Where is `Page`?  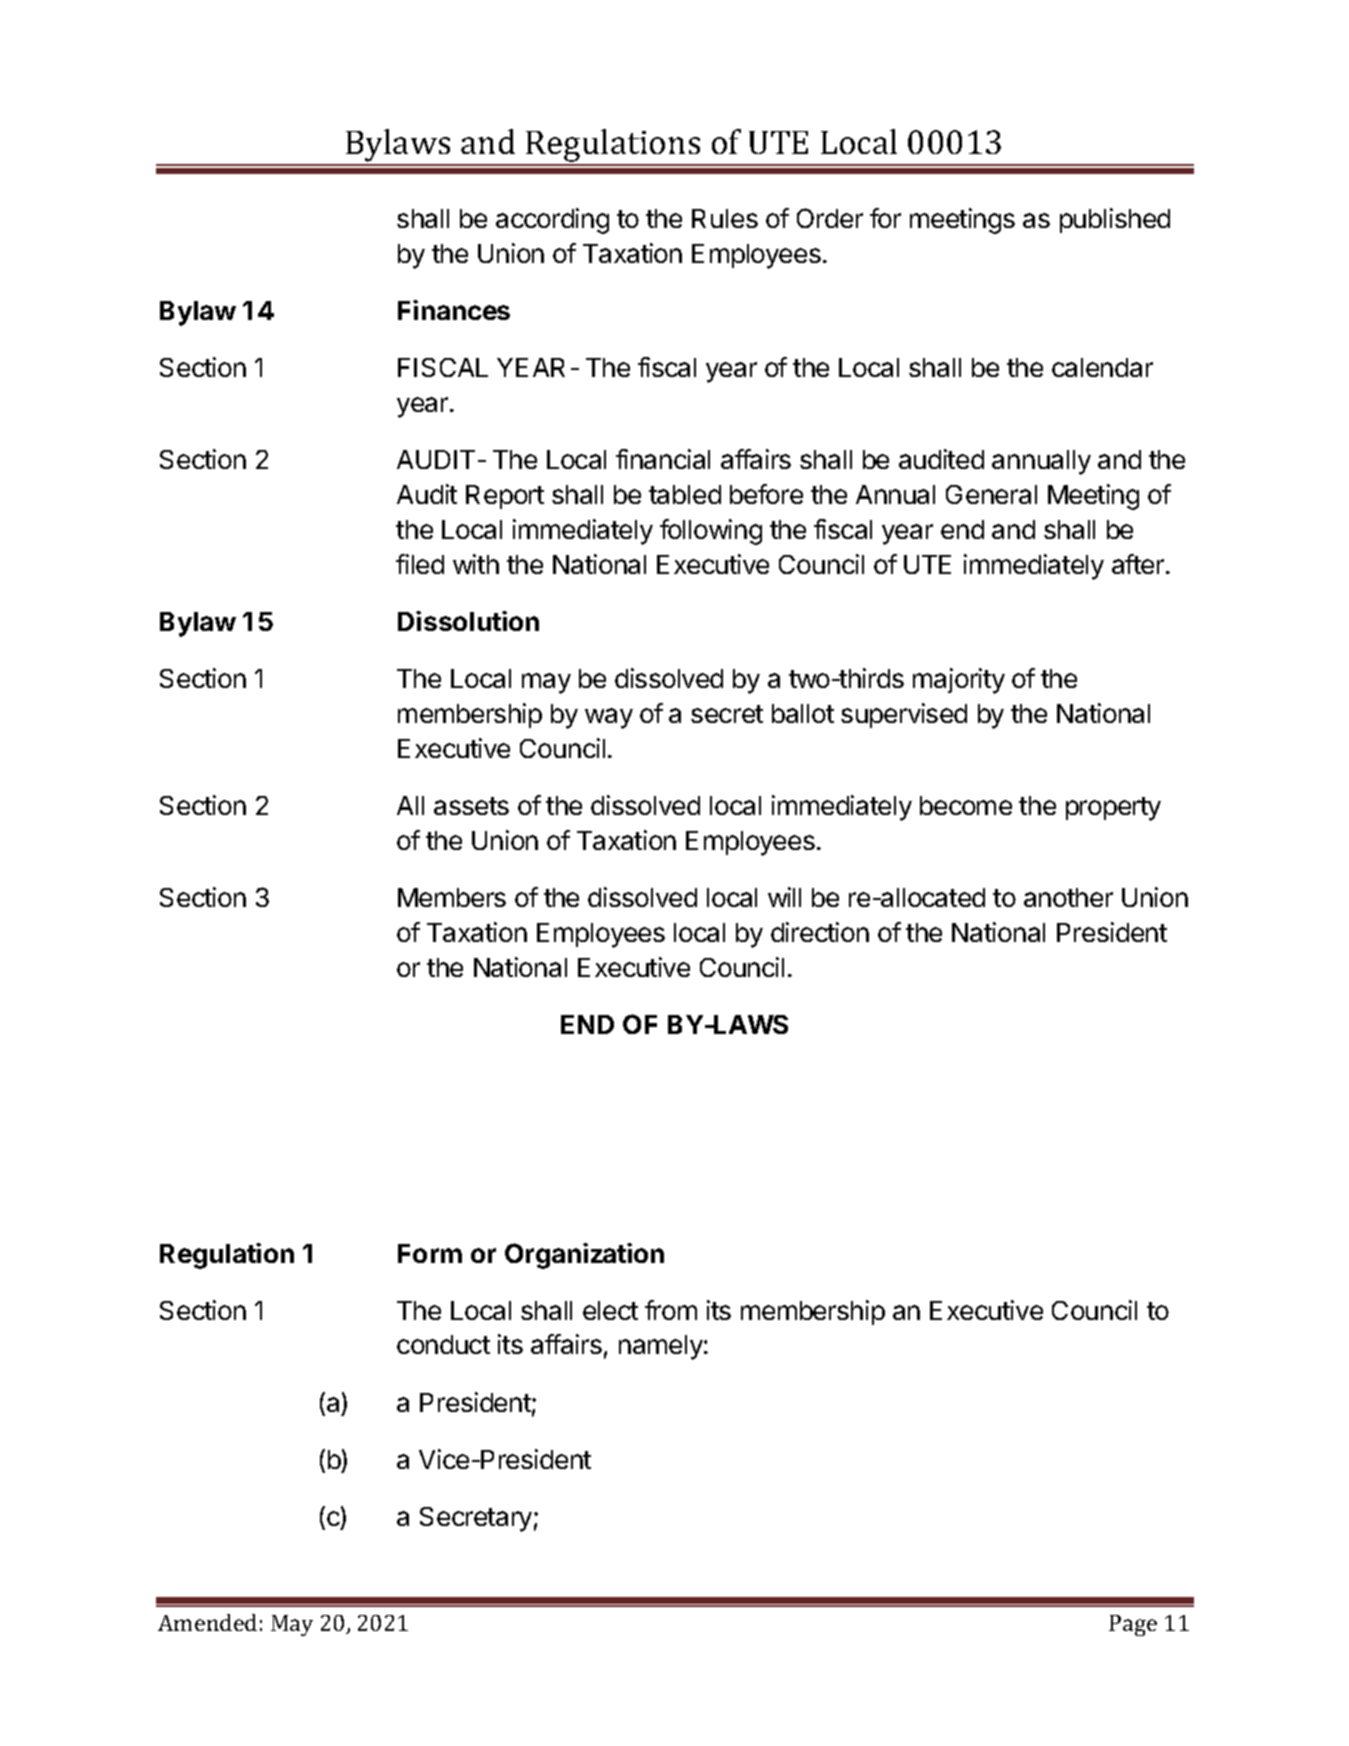 Page is located at coordinates (1133, 1625).
